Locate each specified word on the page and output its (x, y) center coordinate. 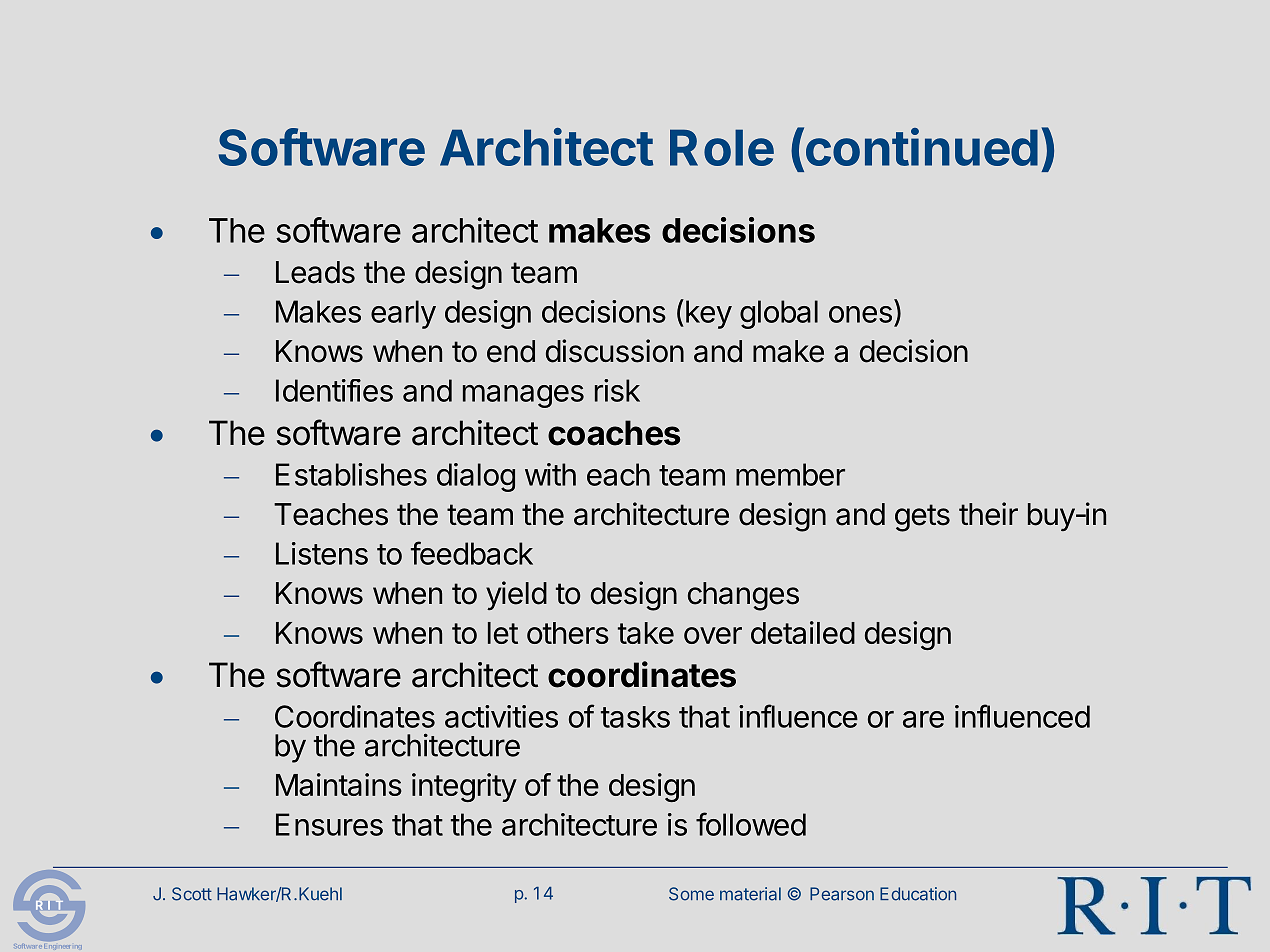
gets (922, 518)
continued (920, 146)
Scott (192, 894)
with (550, 474)
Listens (322, 553)
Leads (315, 272)
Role (722, 147)
